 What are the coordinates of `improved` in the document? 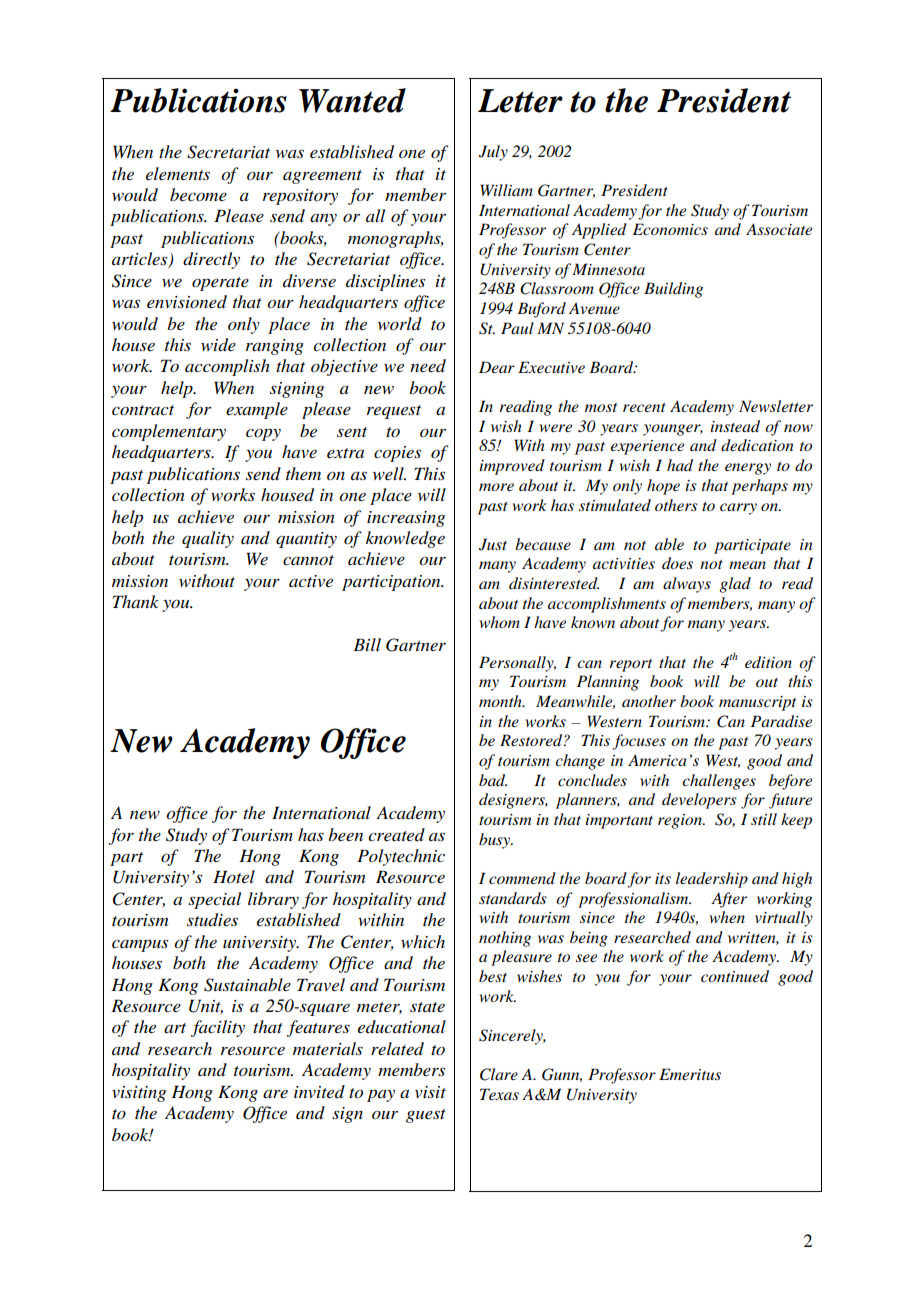 It's located at (512, 467).
